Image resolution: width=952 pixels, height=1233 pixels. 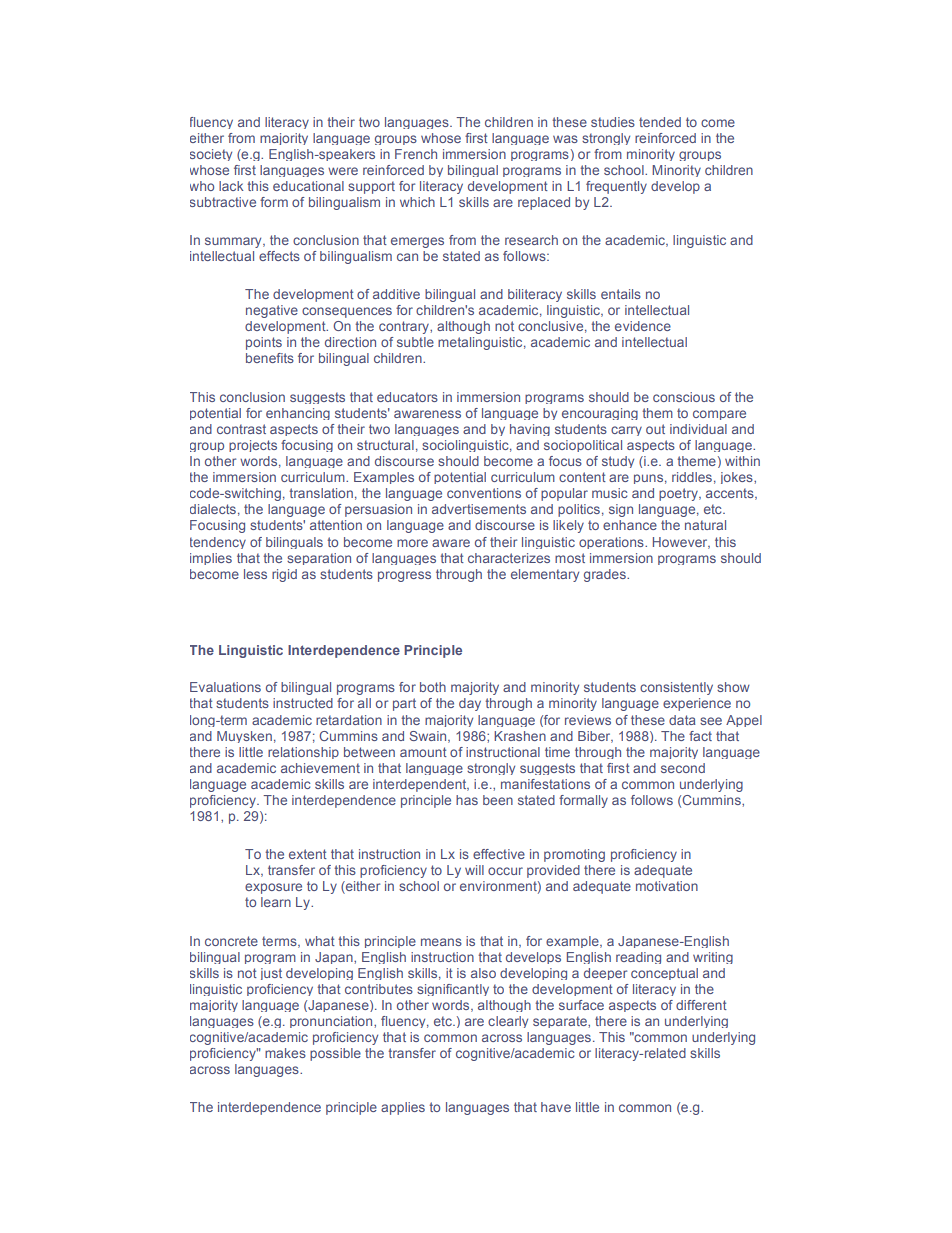 I want to click on extent, so click(x=308, y=854).
